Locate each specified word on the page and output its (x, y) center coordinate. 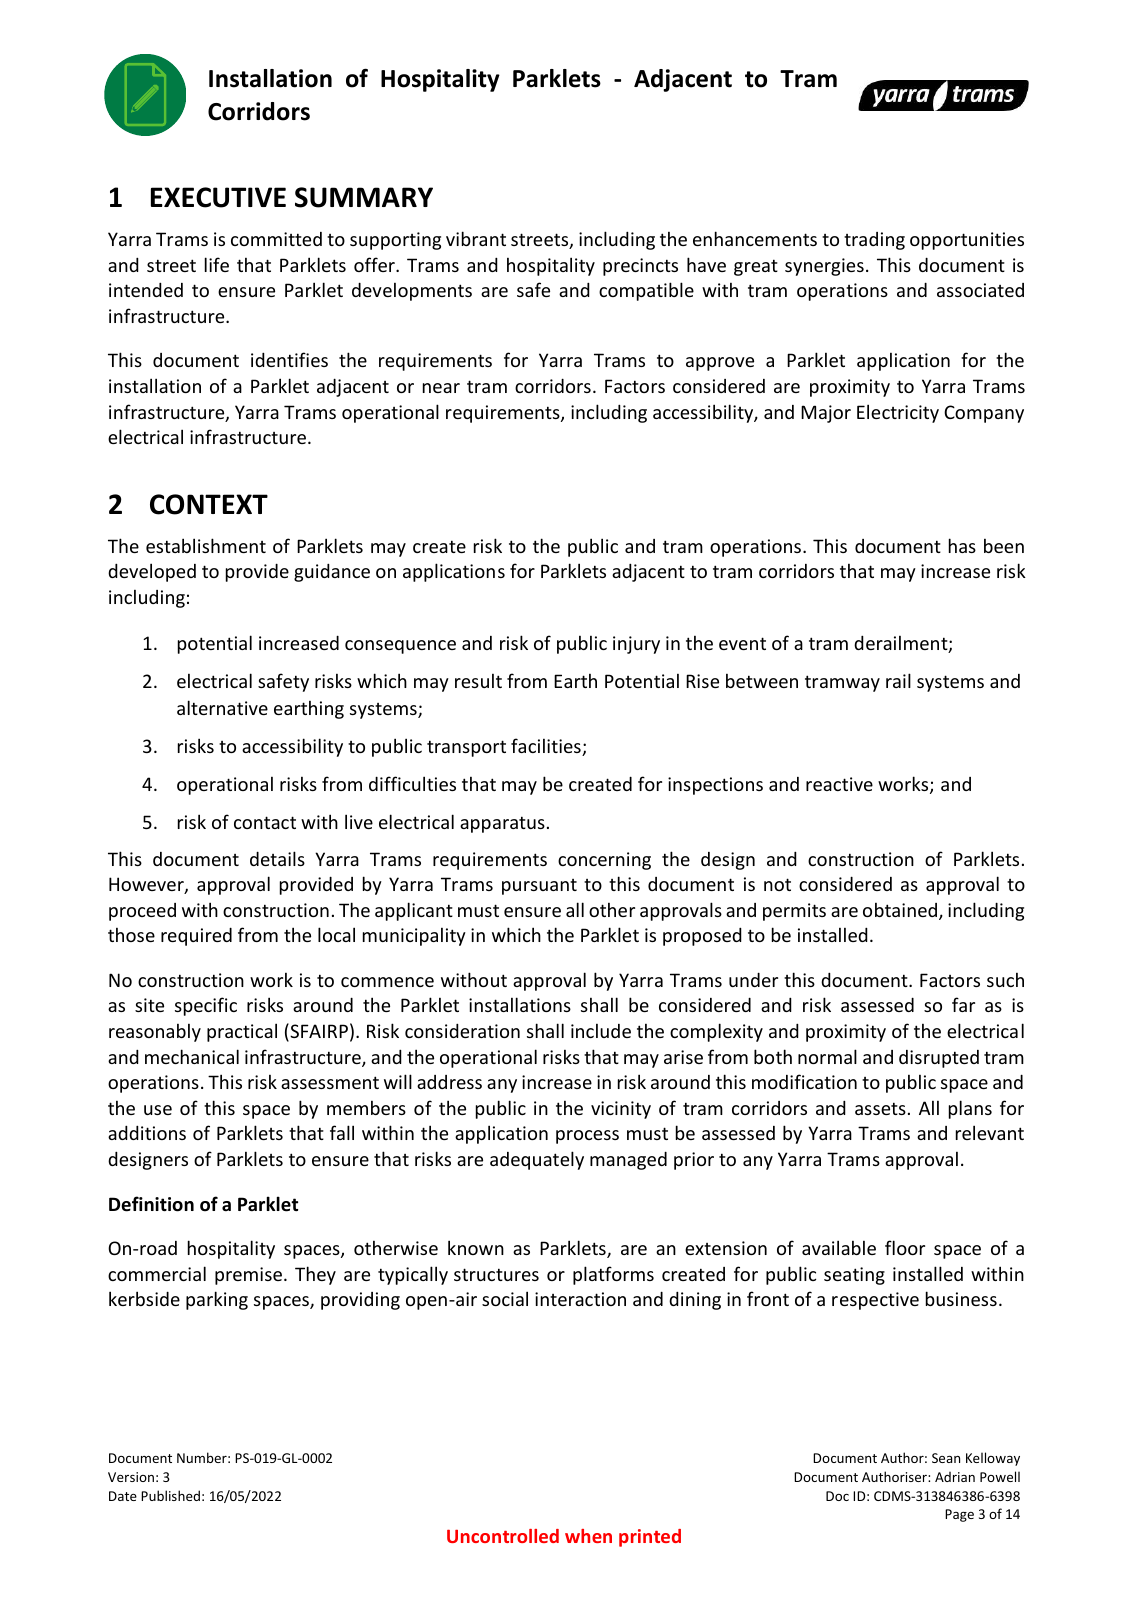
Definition (151, 1204)
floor (905, 1247)
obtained (901, 911)
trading (874, 241)
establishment (206, 545)
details (277, 858)
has (962, 545)
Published (170, 1495)
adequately (537, 1160)
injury (636, 645)
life (217, 264)
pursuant (539, 887)
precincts (640, 267)
